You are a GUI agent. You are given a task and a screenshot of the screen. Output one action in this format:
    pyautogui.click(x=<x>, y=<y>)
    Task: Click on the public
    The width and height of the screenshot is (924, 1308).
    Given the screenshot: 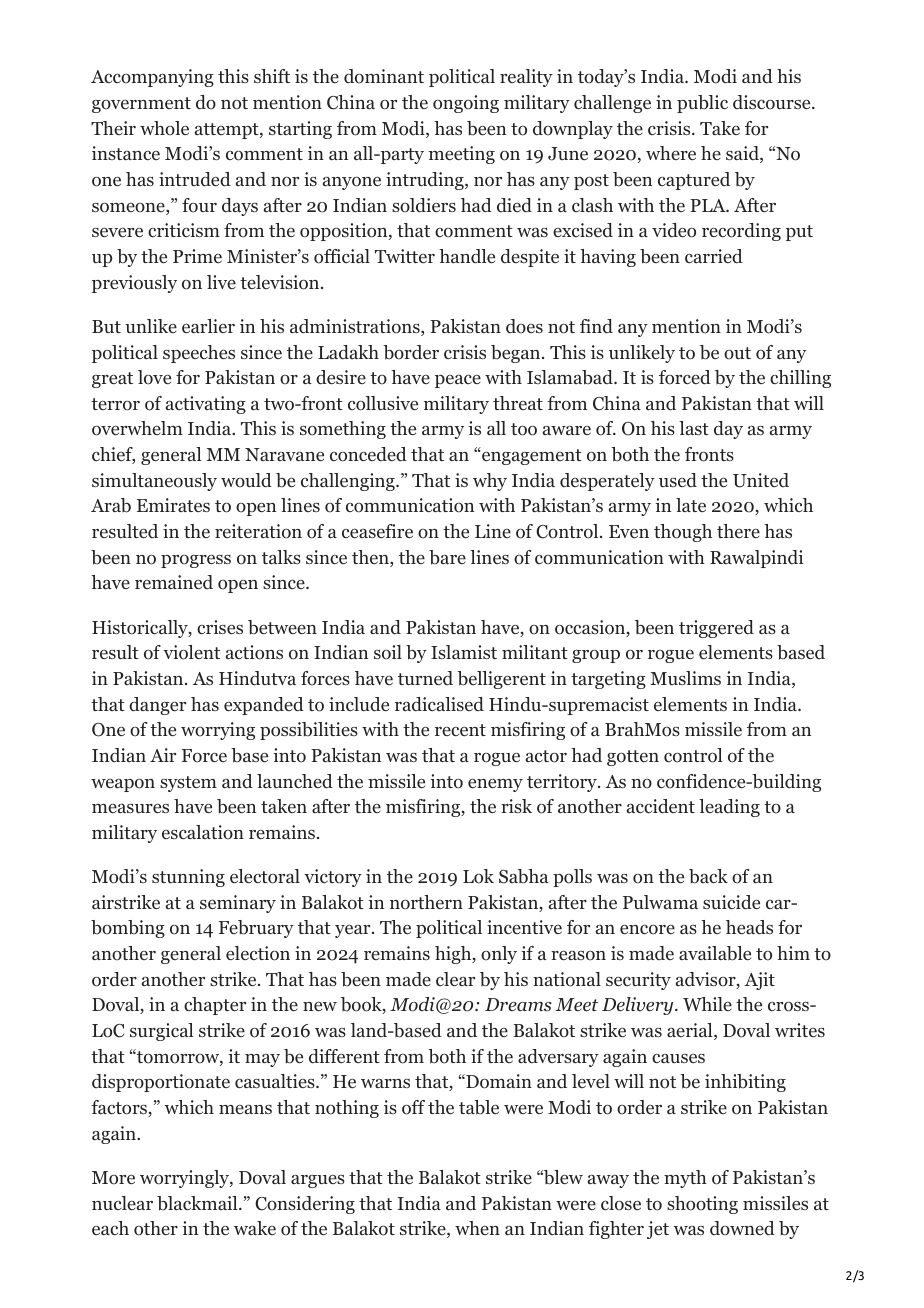 What is the action you would take?
    pyautogui.click(x=702, y=104)
